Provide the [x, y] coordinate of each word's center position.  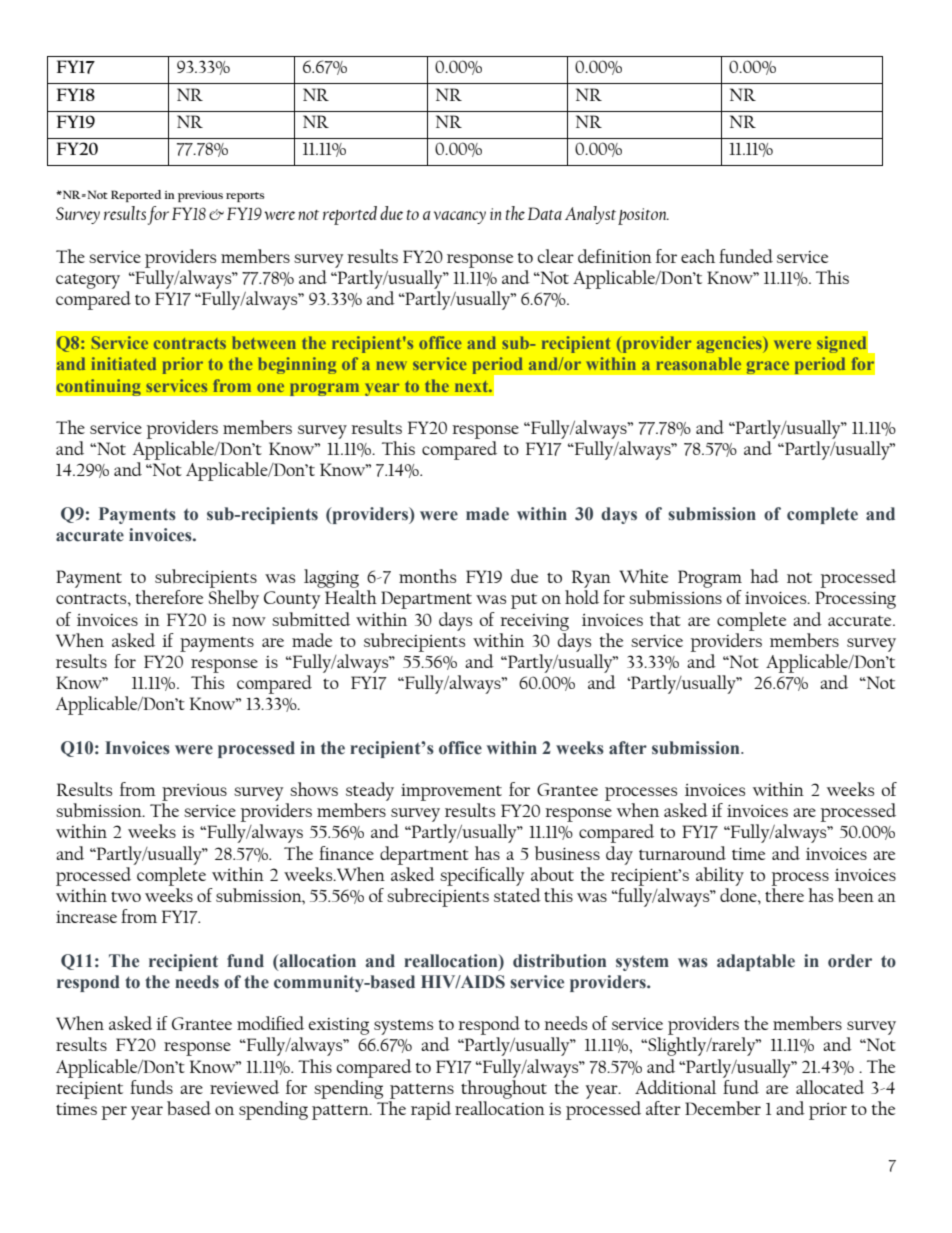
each [698, 256]
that [665, 619]
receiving [534, 622]
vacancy [460, 217]
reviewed [244, 1087]
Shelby [234, 599]
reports [245, 197]
